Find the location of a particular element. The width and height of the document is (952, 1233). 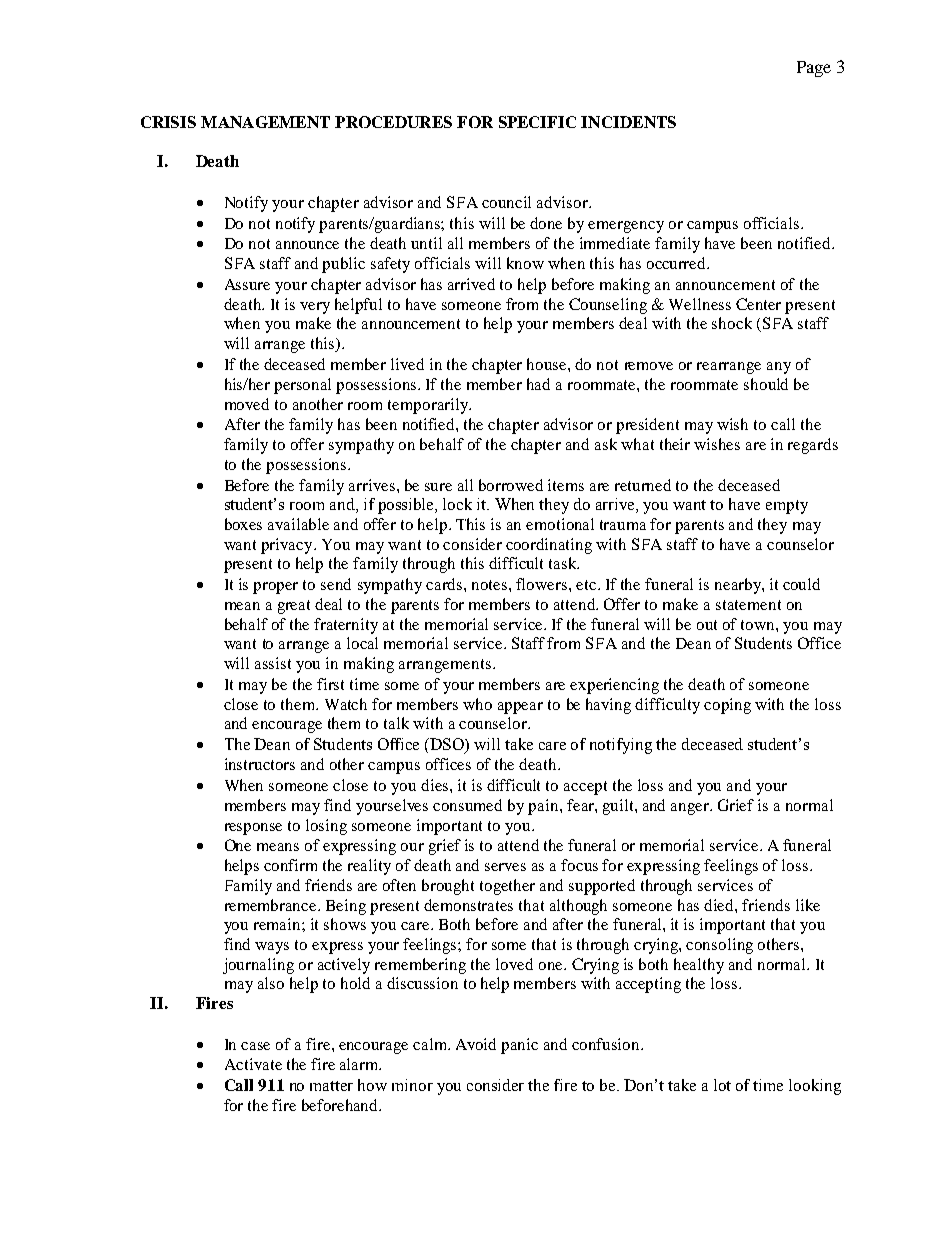

notes is located at coordinates (491, 585).
